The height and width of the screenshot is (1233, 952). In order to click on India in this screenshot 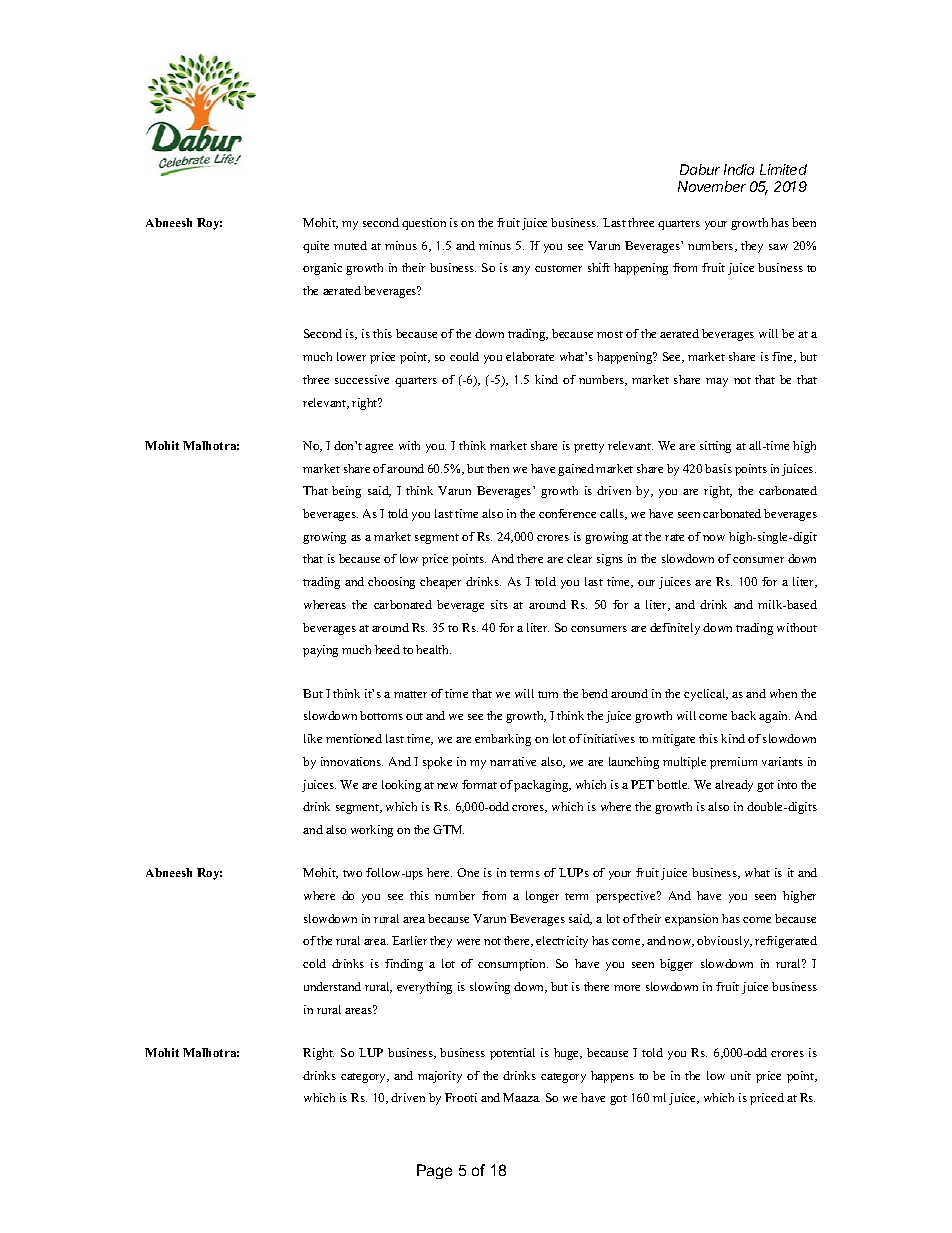, I will do `click(739, 169)`.
